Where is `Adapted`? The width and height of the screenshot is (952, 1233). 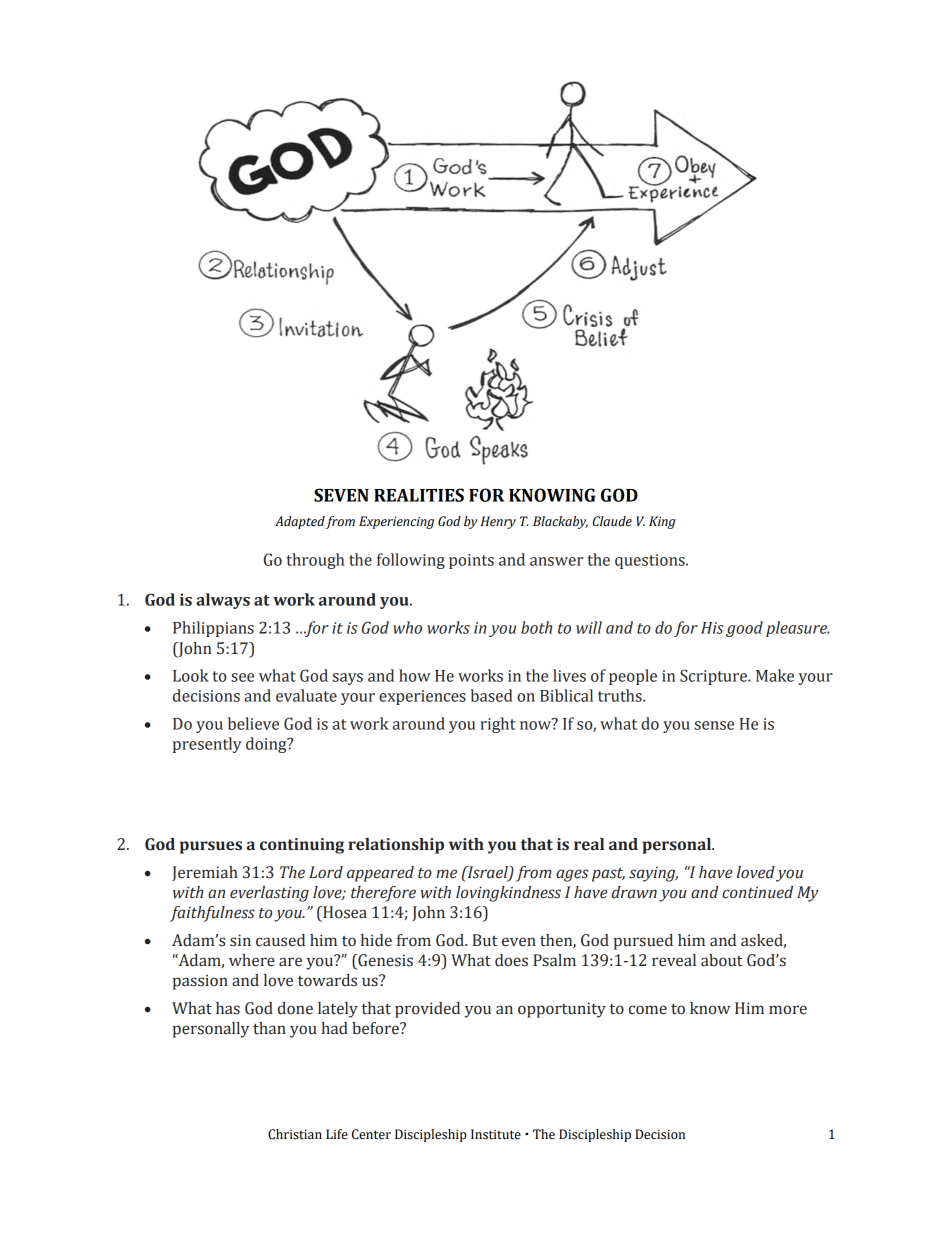
Adapted is located at coordinates (300, 522).
